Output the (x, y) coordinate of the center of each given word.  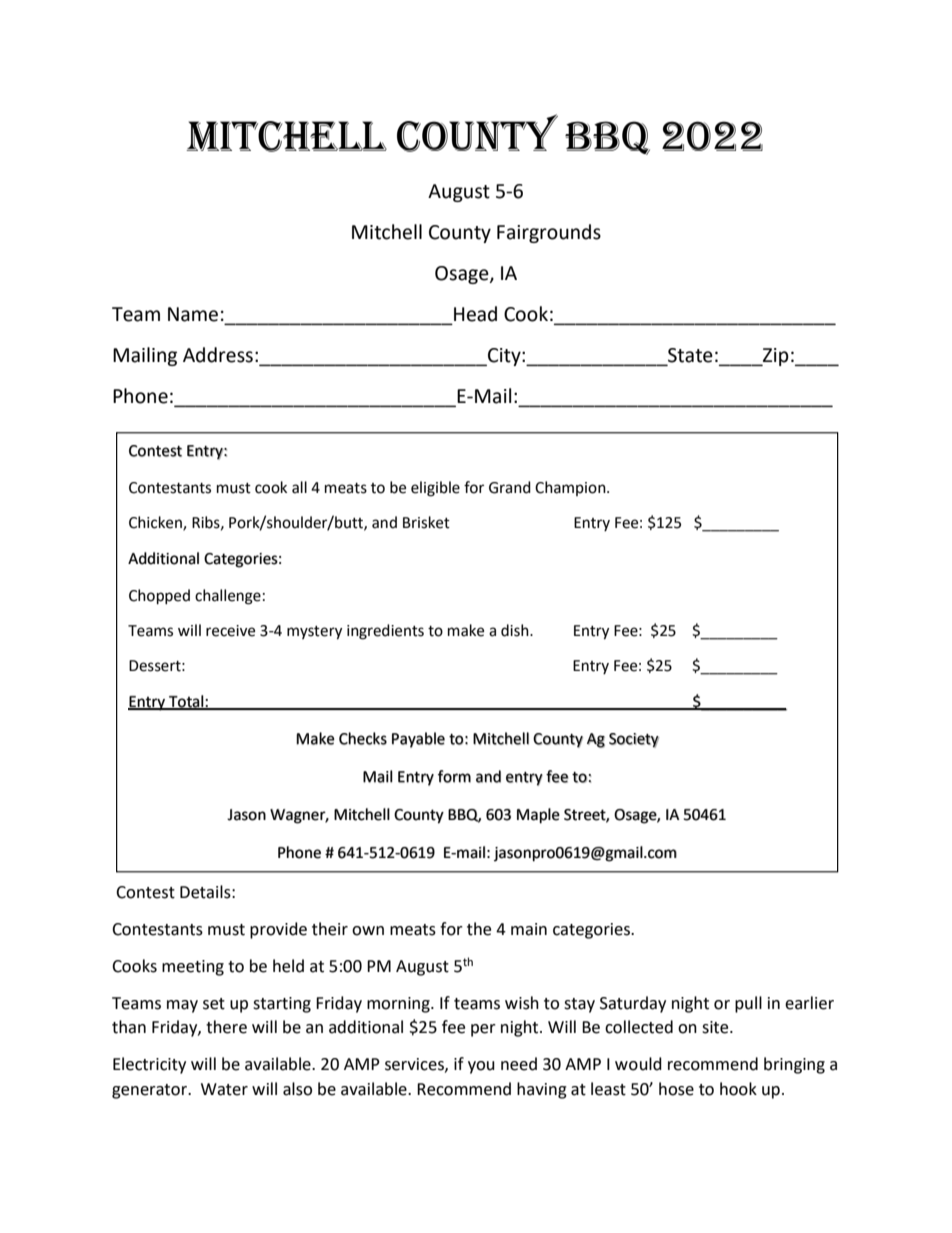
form (454, 776)
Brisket (426, 522)
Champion (571, 488)
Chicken (156, 523)
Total (186, 702)
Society (634, 740)
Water (224, 1089)
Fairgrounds (549, 233)
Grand (510, 487)
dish (516, 630)
